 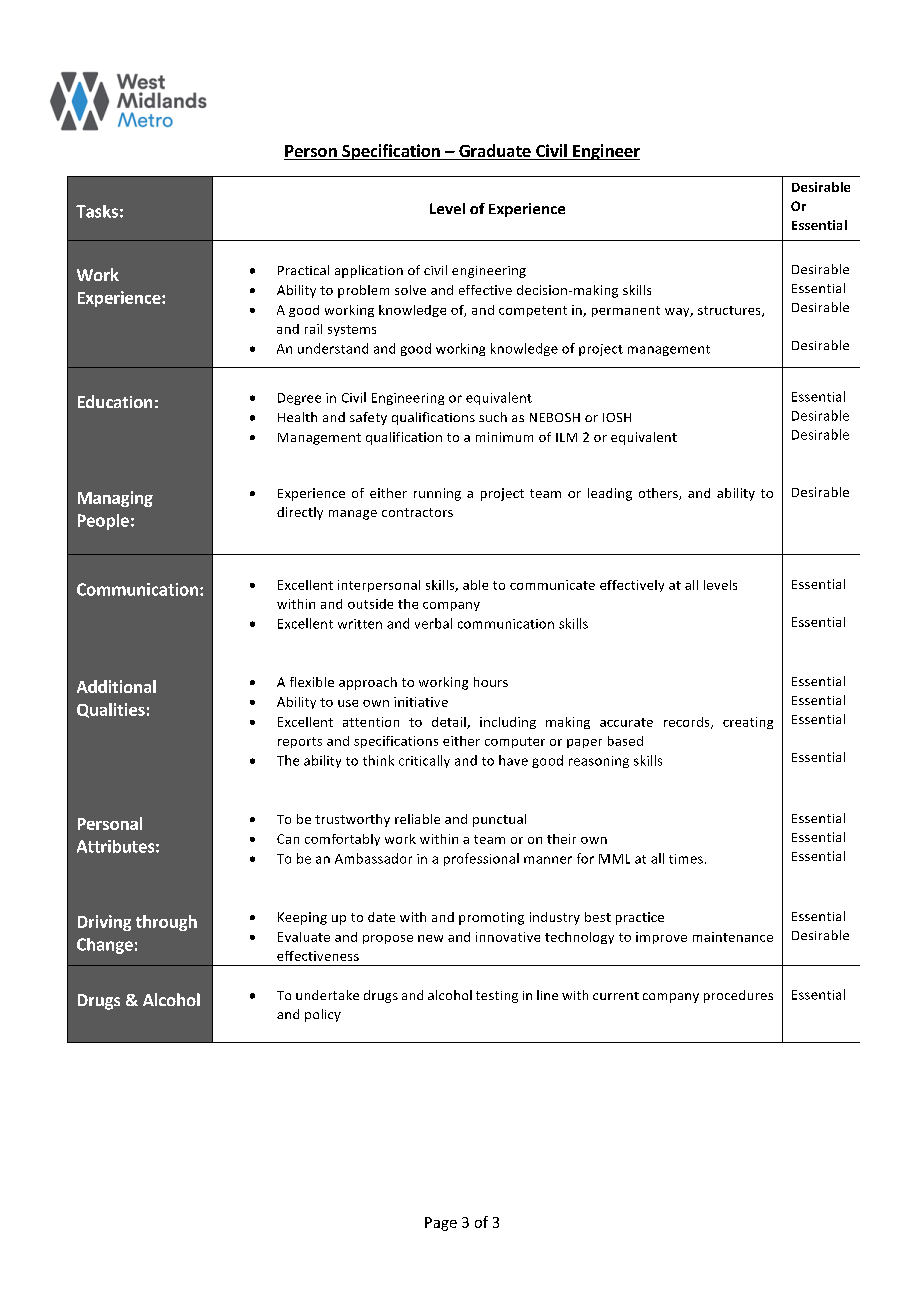 I want to click on records, so click(x=688, y=723).
